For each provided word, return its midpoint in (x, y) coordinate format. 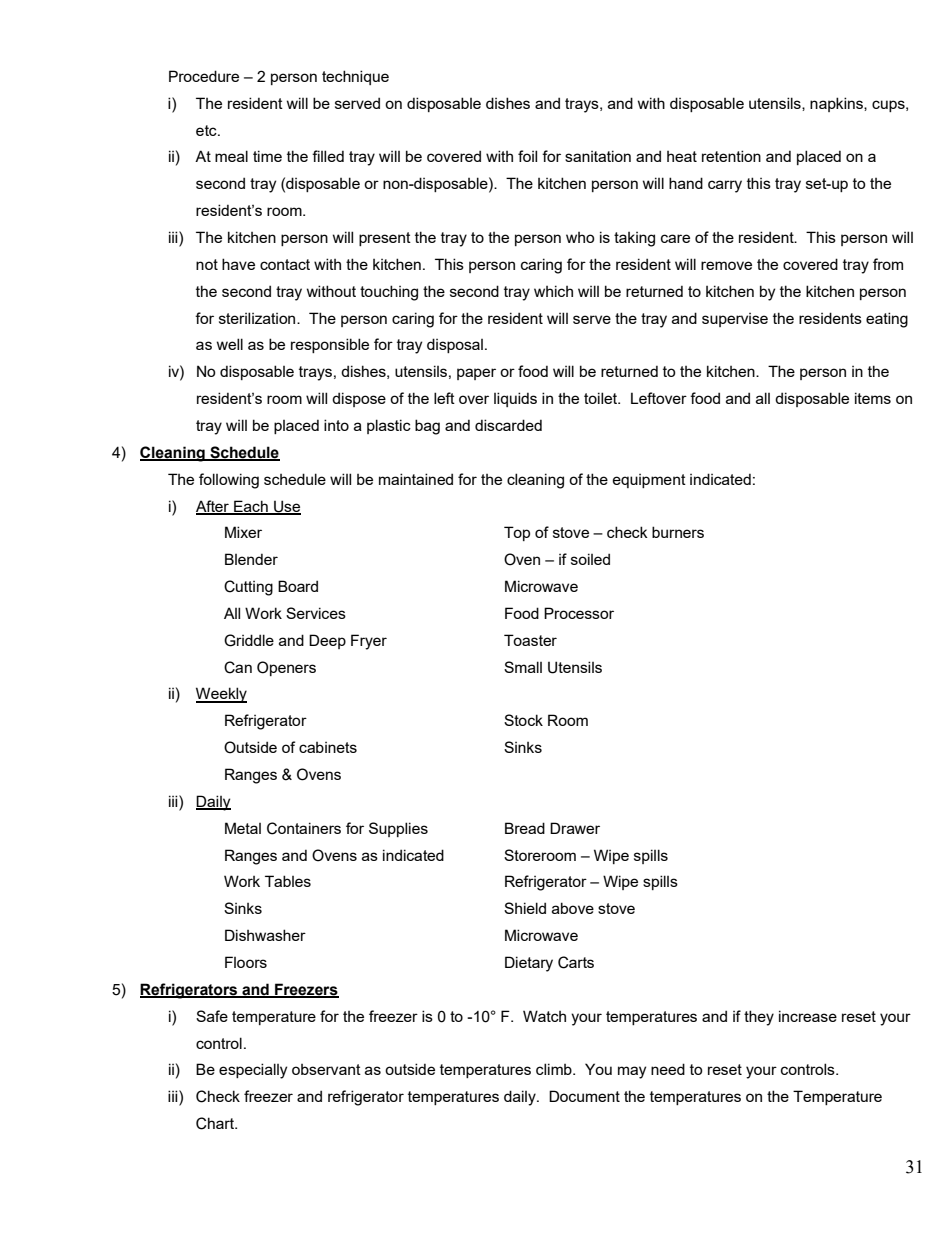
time (267, 156)
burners (678, 532)
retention (731, 156)
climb (555, 1069)
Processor (579, 613)
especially (253, 1071)
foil (527, 156)
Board (298, 586)
